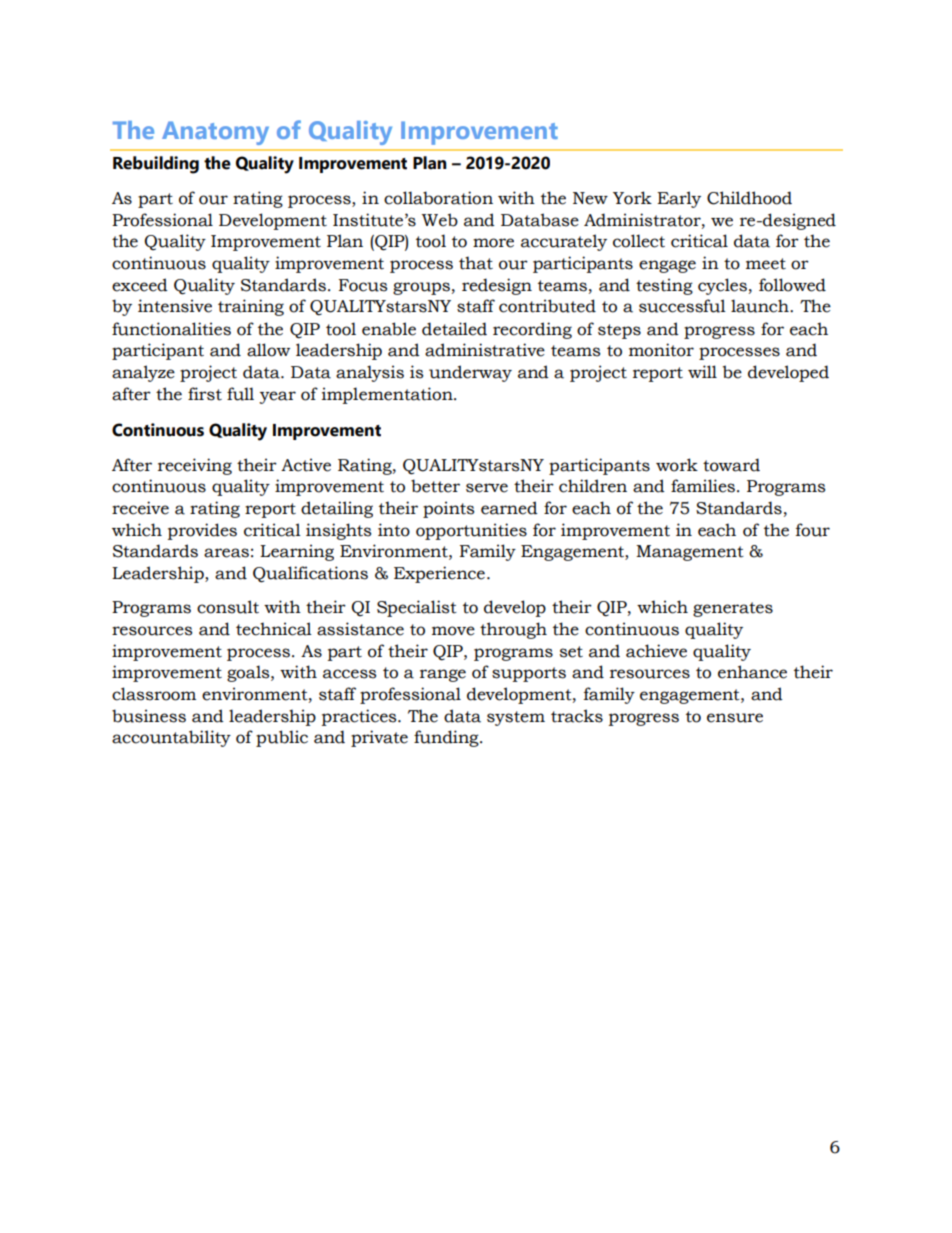 This page has width=952, height=1233. I want to click on collaboration, so click(438, 198).
